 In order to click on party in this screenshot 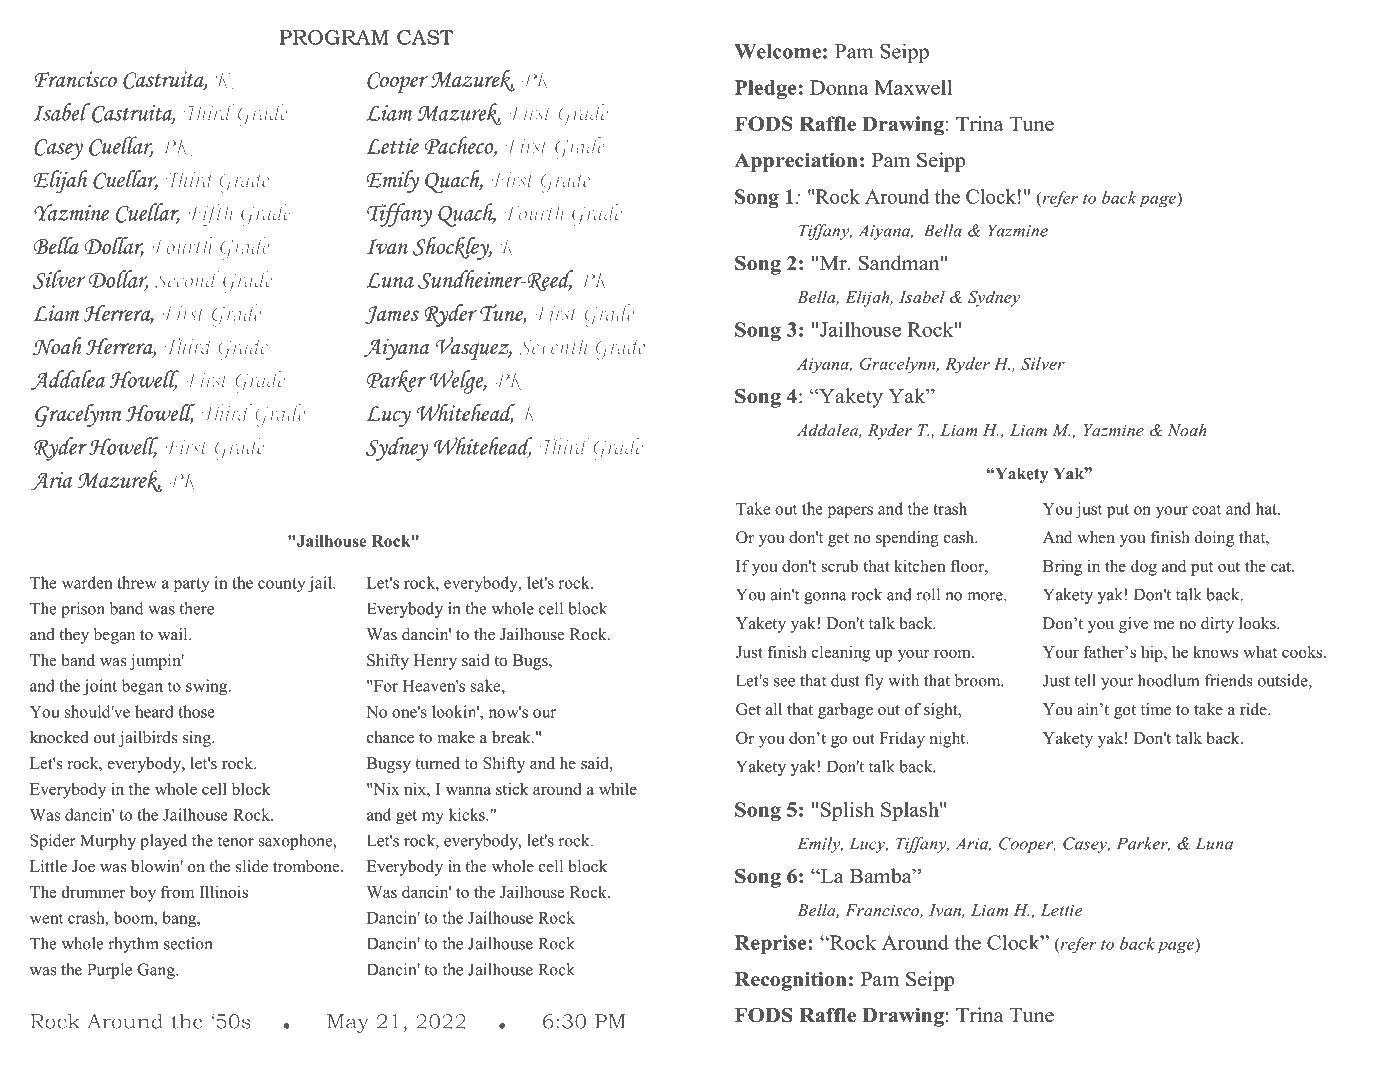, I will do `click(192, 585)`.
